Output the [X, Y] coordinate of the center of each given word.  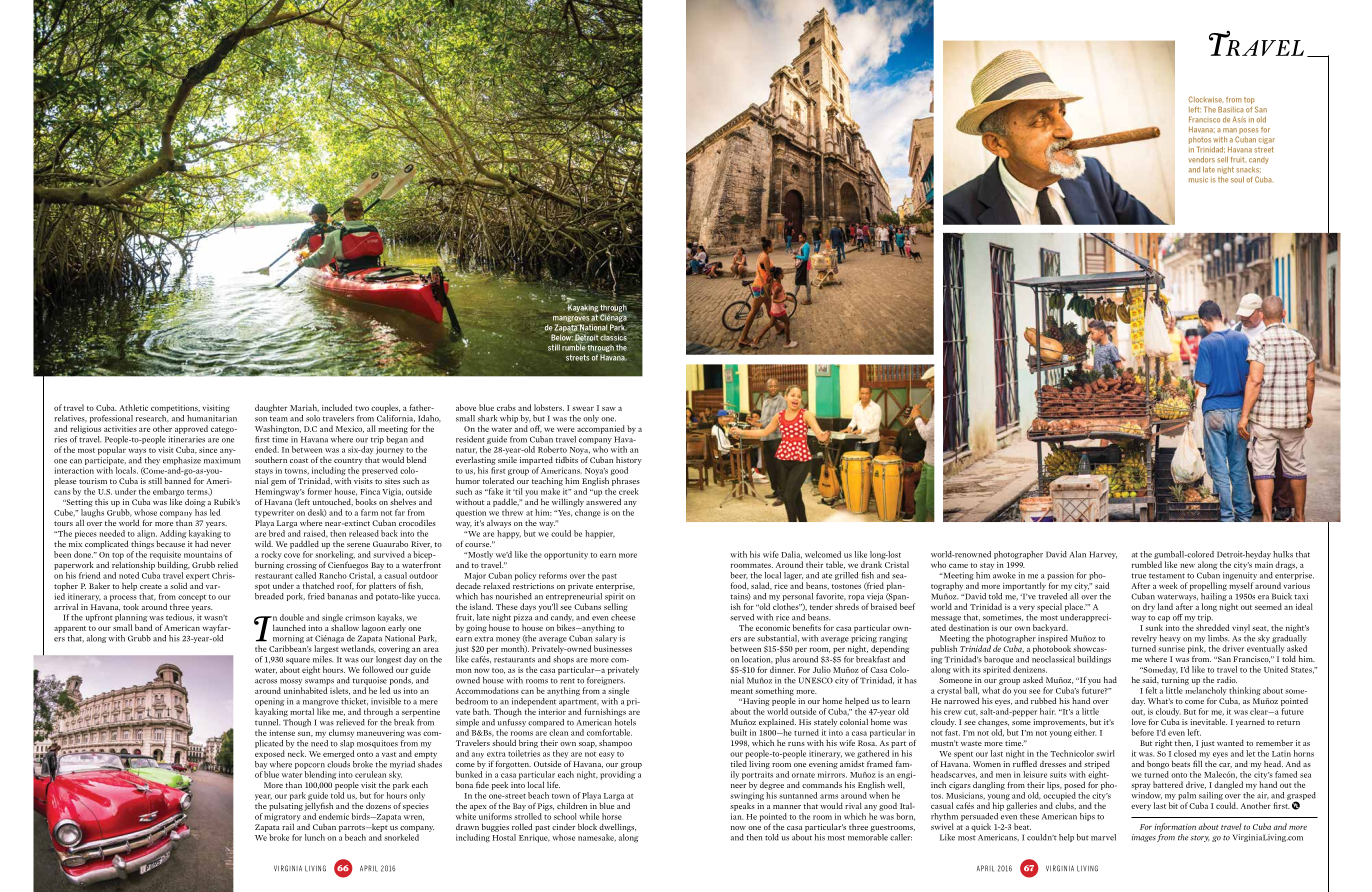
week [1168, 585]
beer [739, 576]
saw [609, 409]
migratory [282, 817]
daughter [271, 408]
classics [614, 336]
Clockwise [1205, 99]
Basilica [1231, 109]
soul [1237, 179]
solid [178, 585]
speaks [742, 805]
